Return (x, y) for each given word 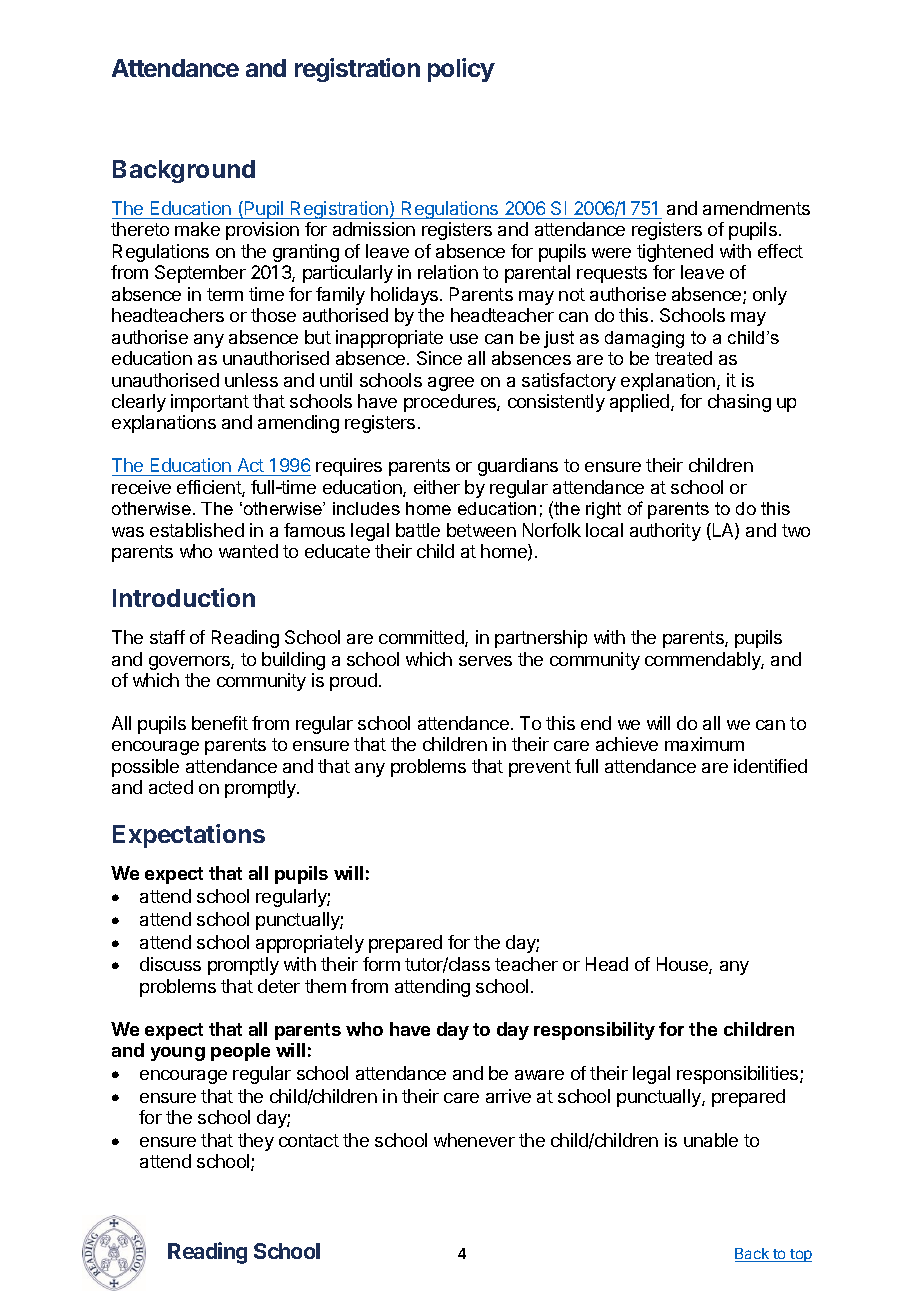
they (256, 1142)
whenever (474, 1140)
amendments (756, 208)
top (800, 1255)
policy (461, 70)
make (197, 229)
